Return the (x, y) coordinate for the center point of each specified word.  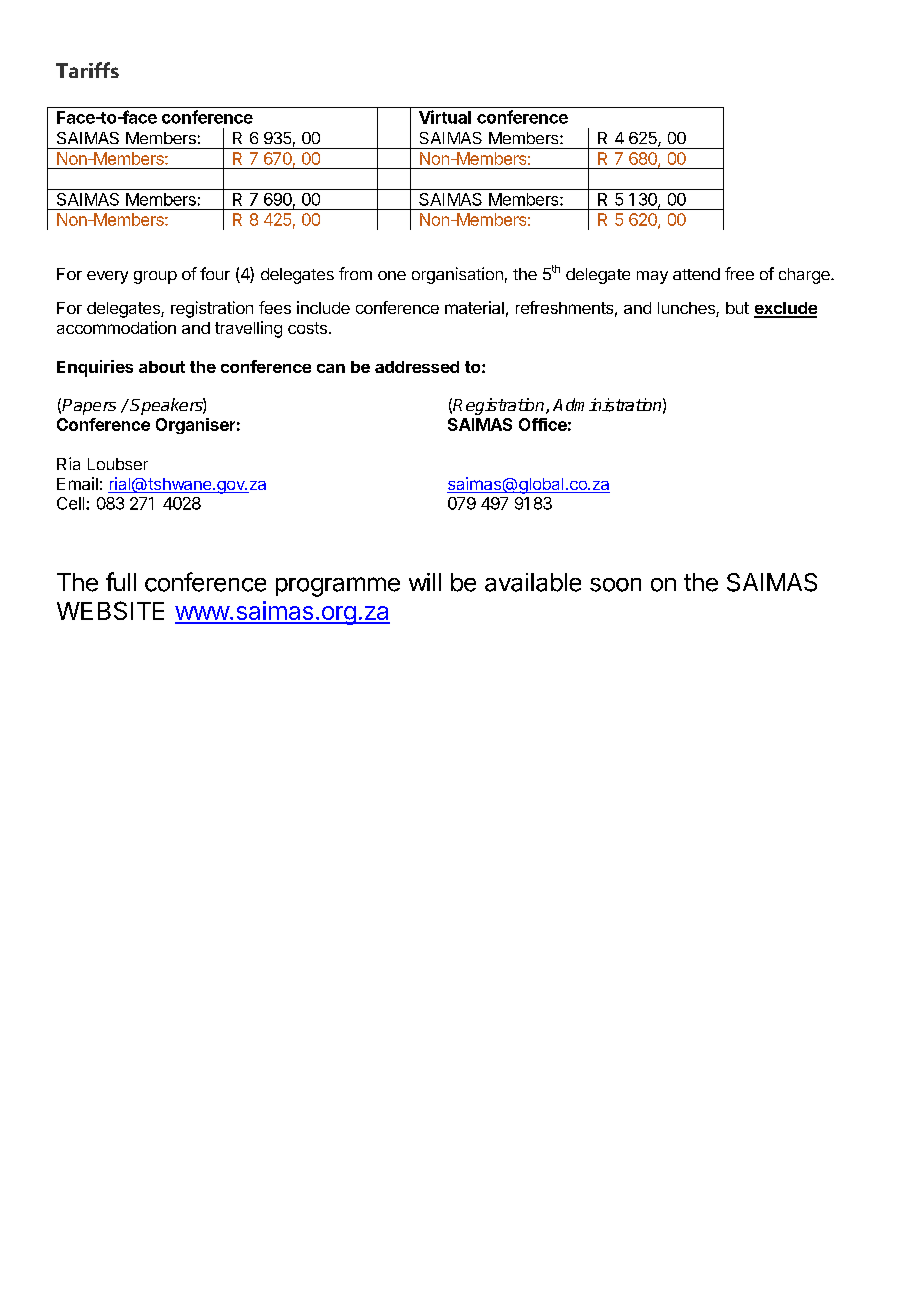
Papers (89, 407)
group (155, 277)
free (739, 273)
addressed (417, 367)
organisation (457, 275)
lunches (687, 309)
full (121, 581)
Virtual (445, 117)
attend (696, 274)
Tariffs (87, 70)
